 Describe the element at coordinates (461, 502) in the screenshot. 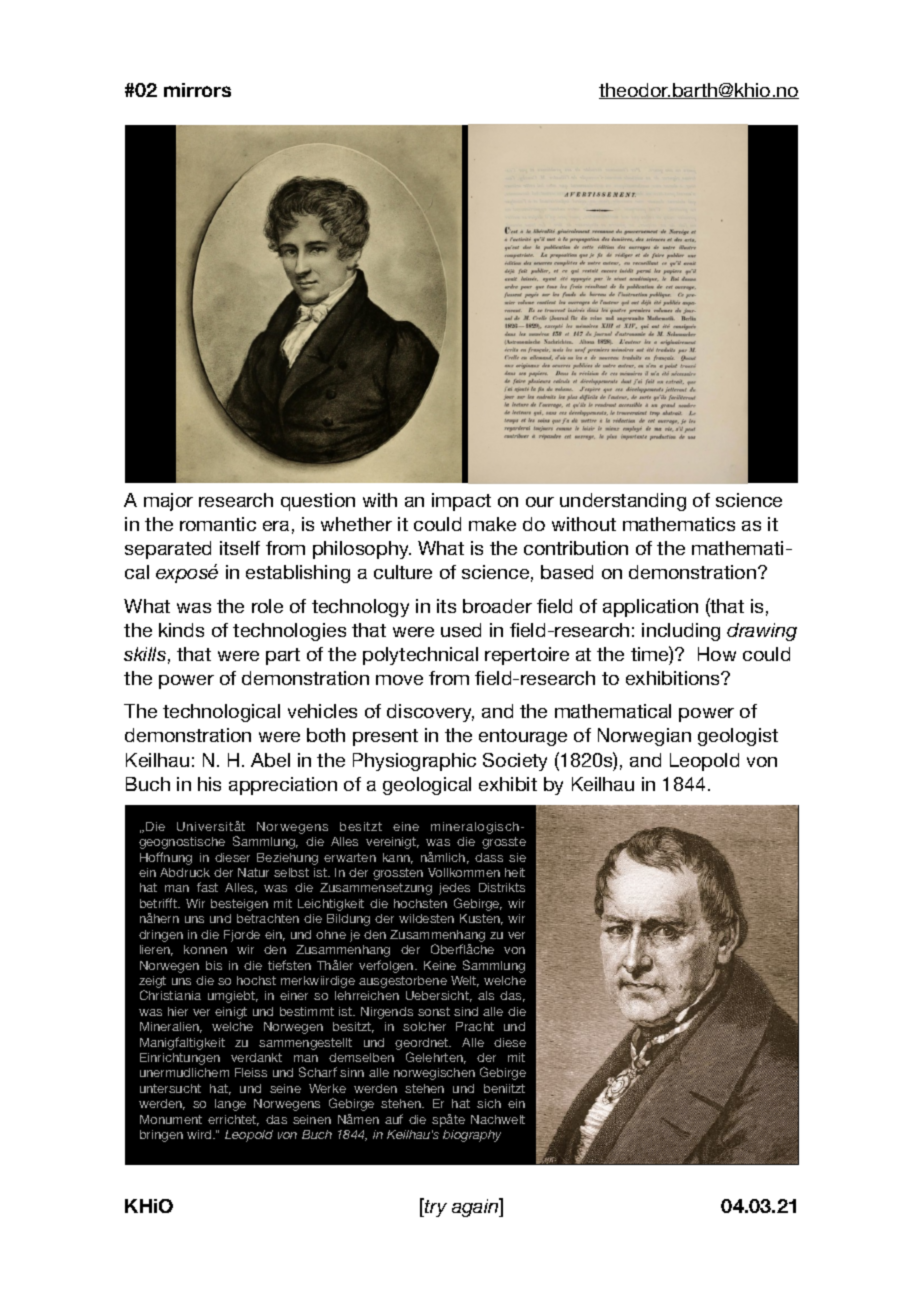

I see `impact` at that location.
